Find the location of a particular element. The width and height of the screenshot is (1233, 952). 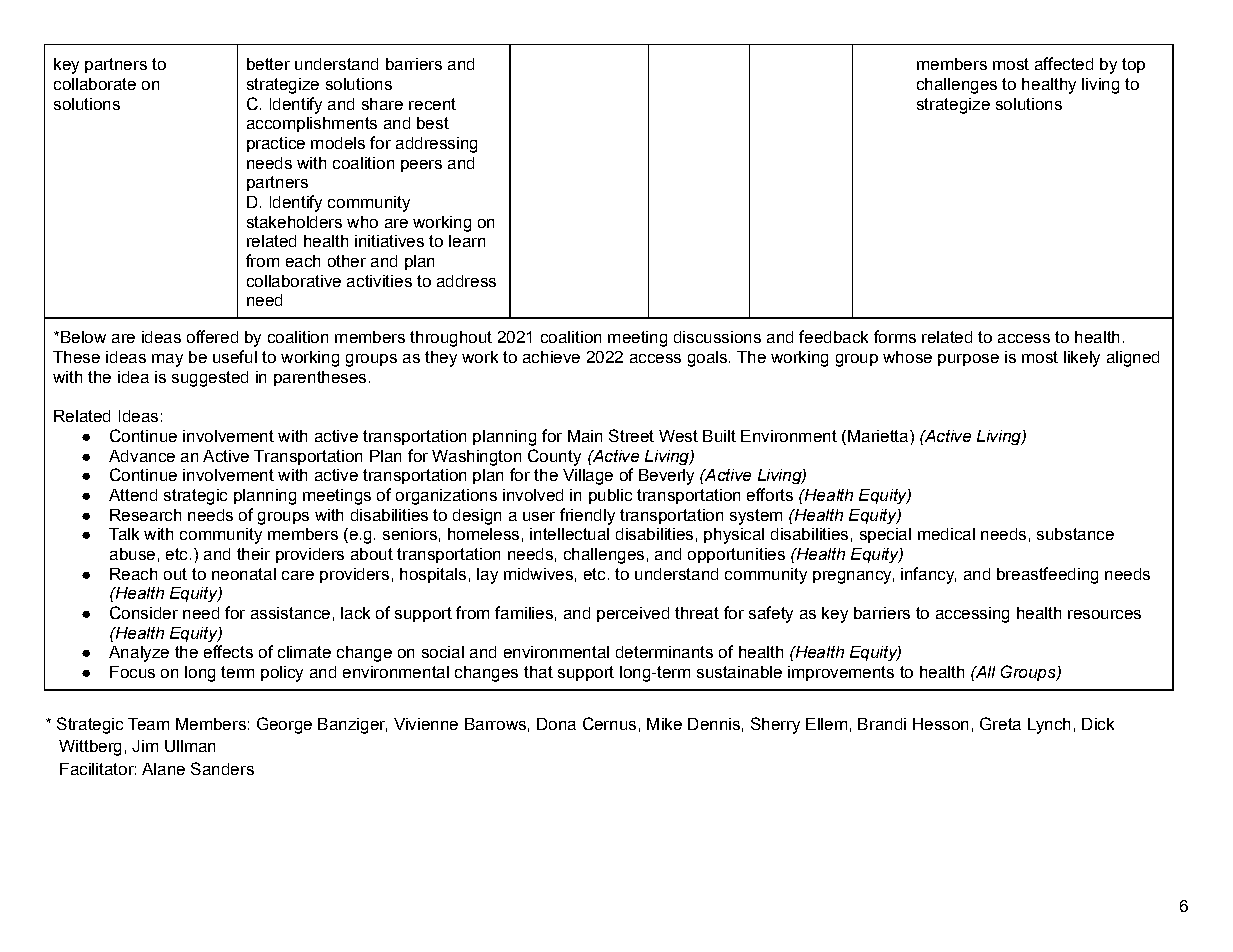

affected is located at coordinates (1064, 63).
